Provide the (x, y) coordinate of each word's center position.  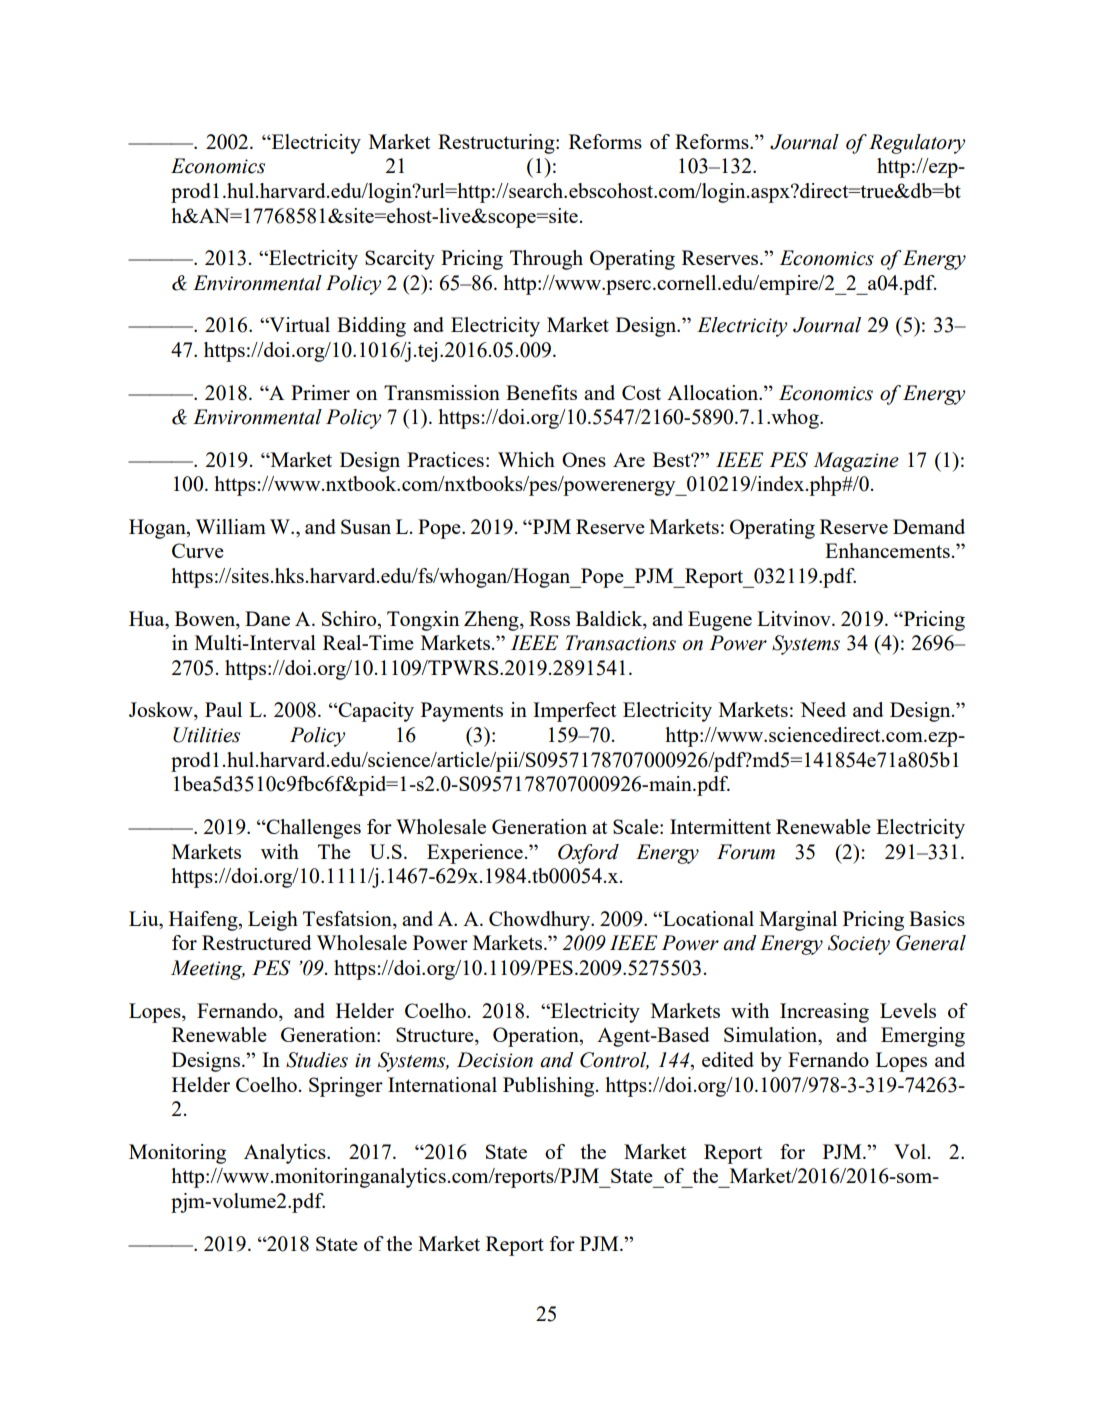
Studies (317, 1060)
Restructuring (497, 144)
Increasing (824, 1013)
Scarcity (400, 260)
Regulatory (917, 144)
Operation (537, 1037)
